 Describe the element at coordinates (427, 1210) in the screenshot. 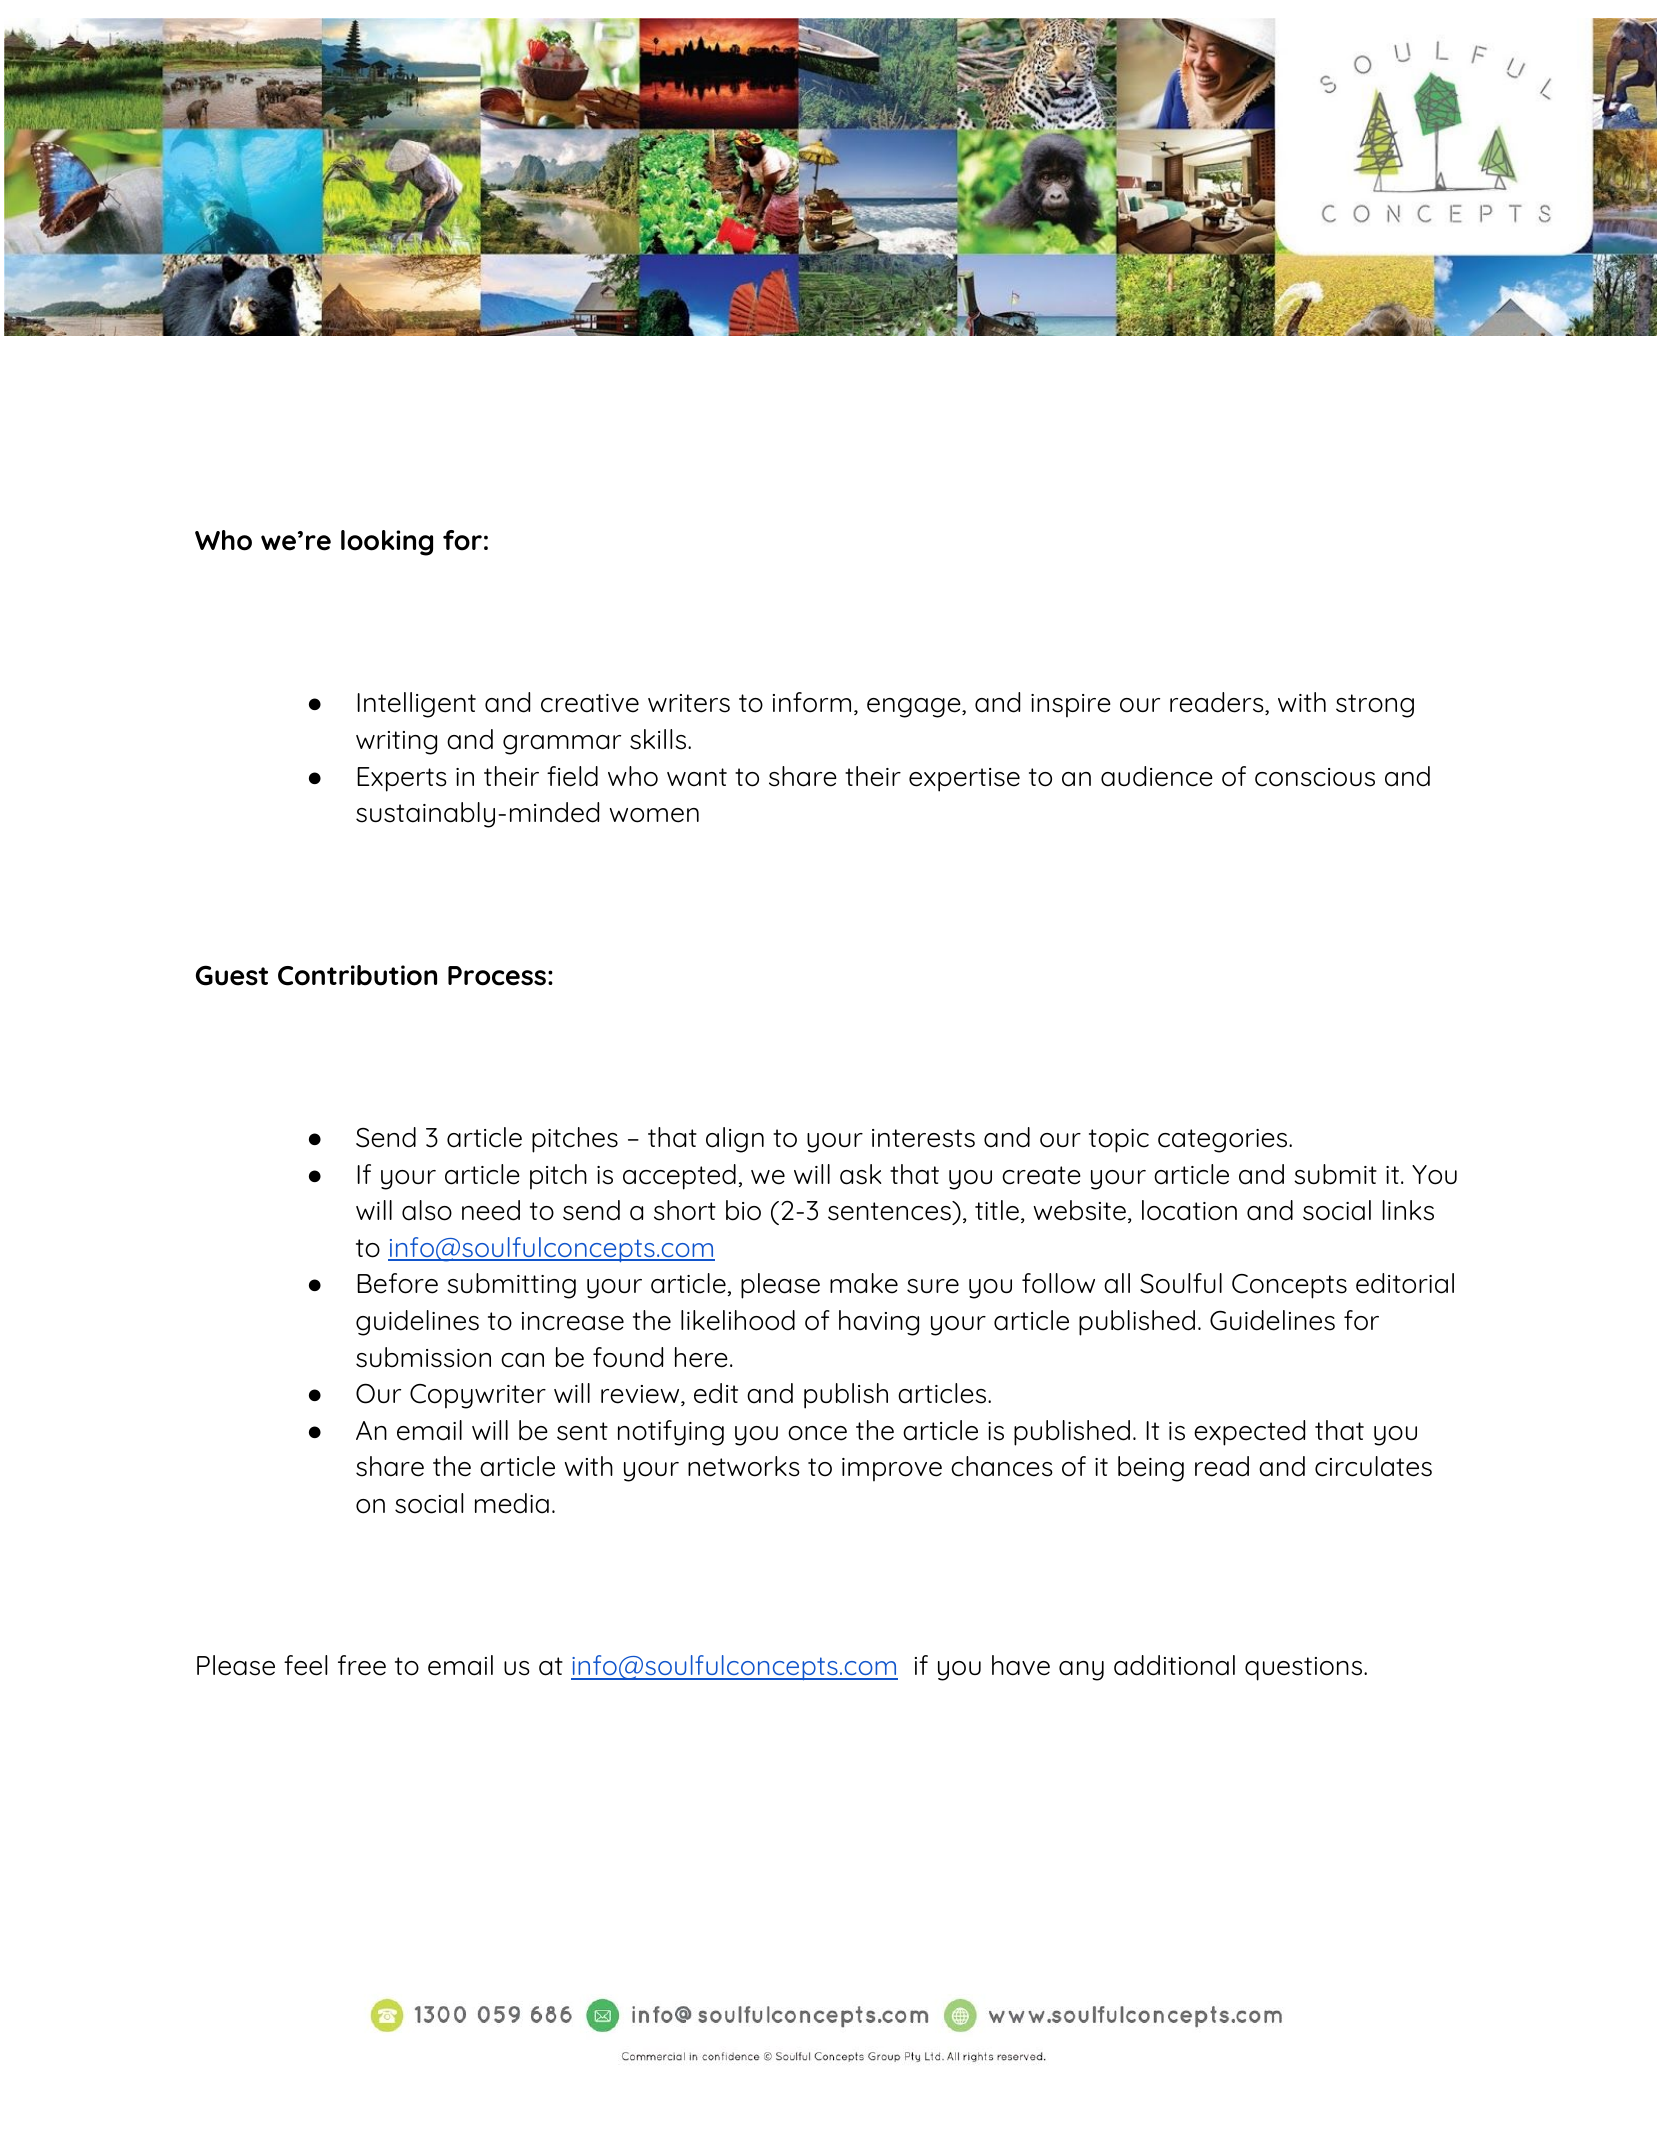

I see `also` at that location.
